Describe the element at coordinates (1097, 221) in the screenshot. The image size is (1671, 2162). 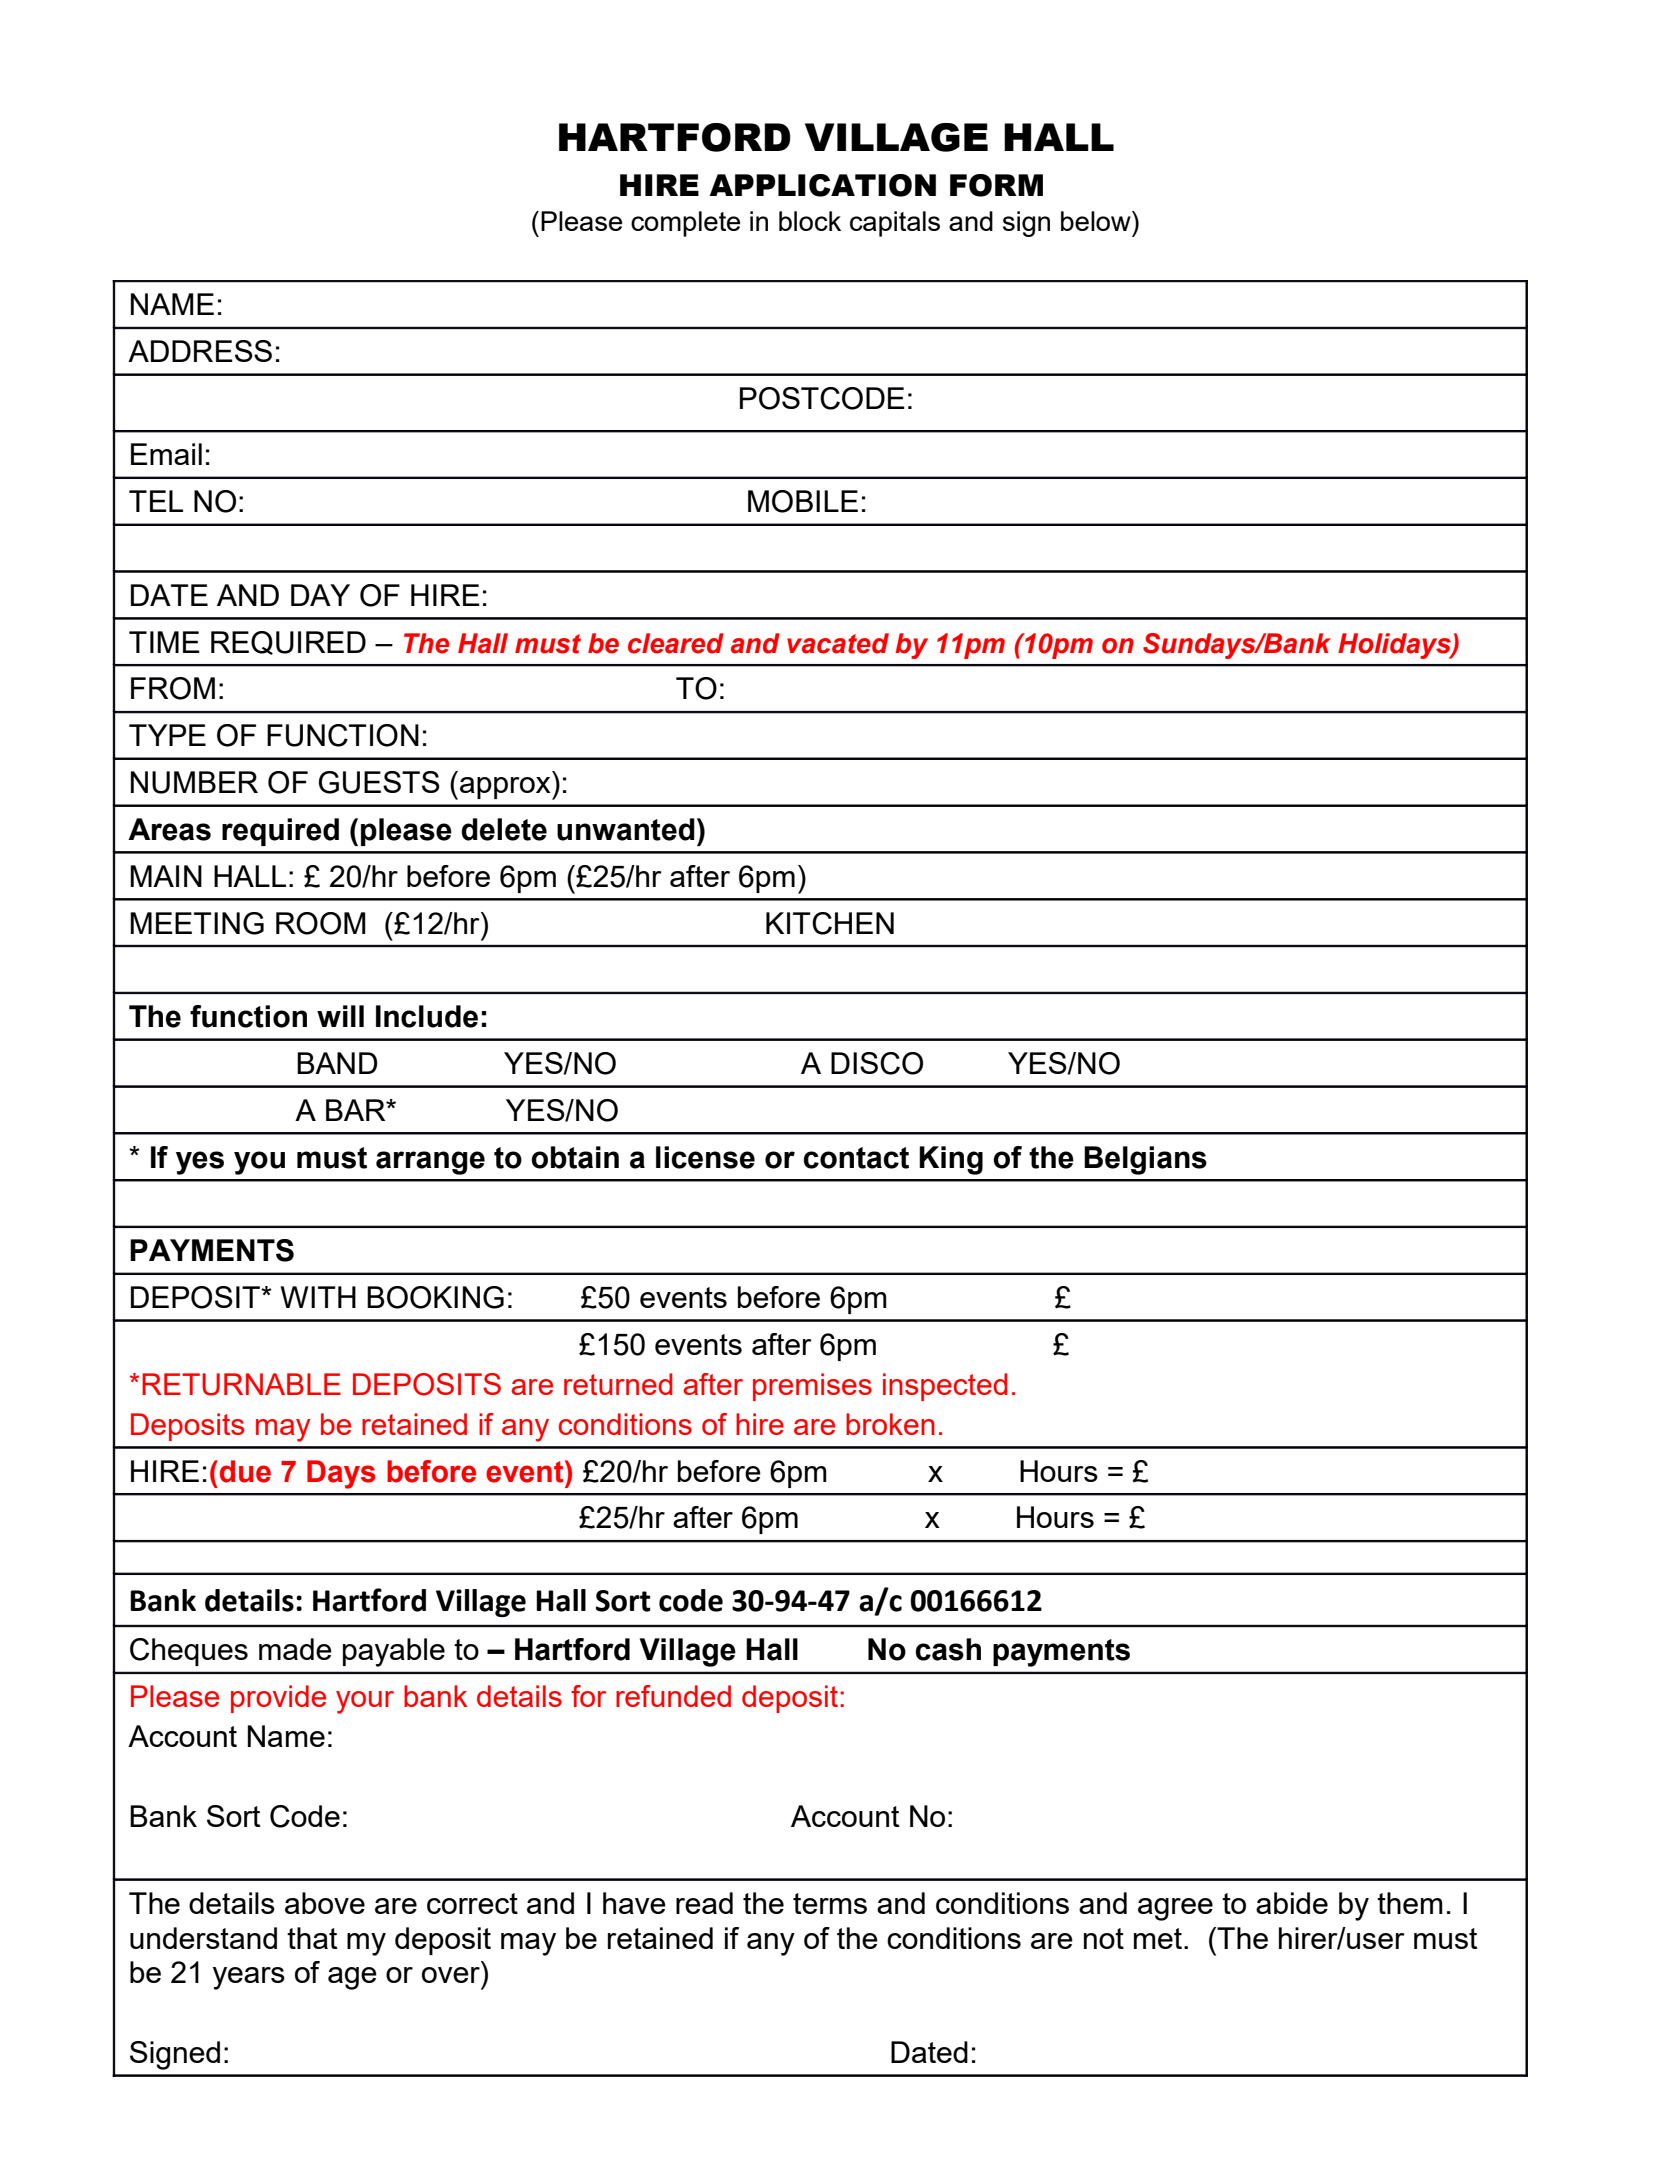
I see `below` at that location.
